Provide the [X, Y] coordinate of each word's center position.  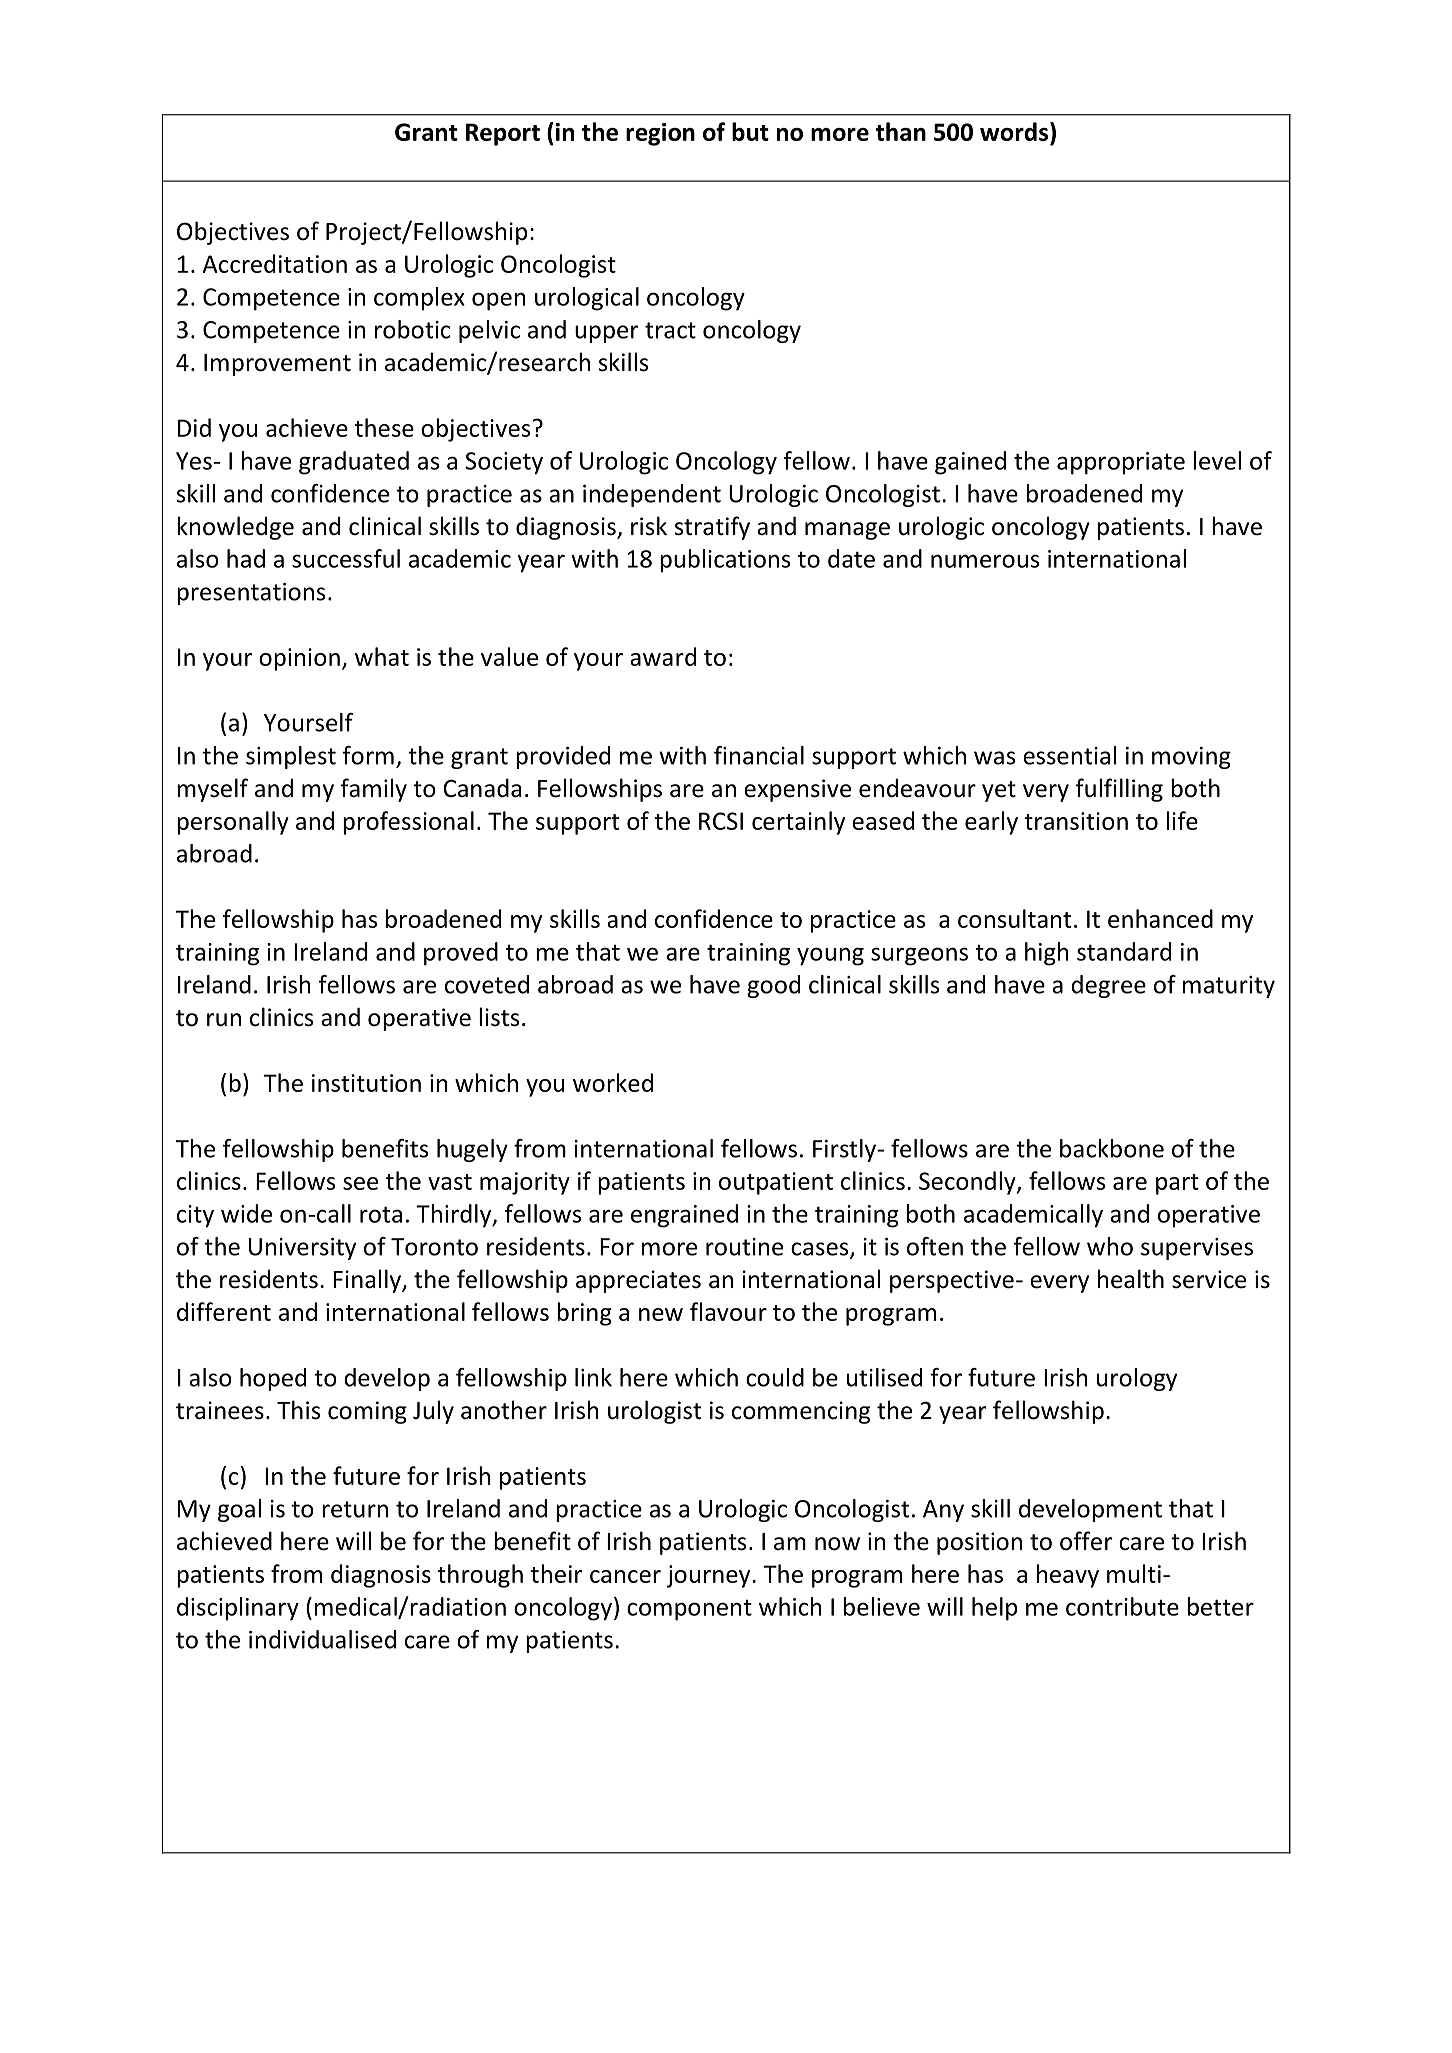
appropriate [1121, 463]
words [1015, 131]
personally [233, 823]
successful [346, 558]
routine [744, 1247]
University [302, 1249]
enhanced [1160, 918]
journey [710, 1576]
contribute [1122, 1606]
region [660, 134]
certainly [798, 823]
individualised [322, 1639]
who [1110, 1246]
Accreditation [275, 263]
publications [725, 561]
